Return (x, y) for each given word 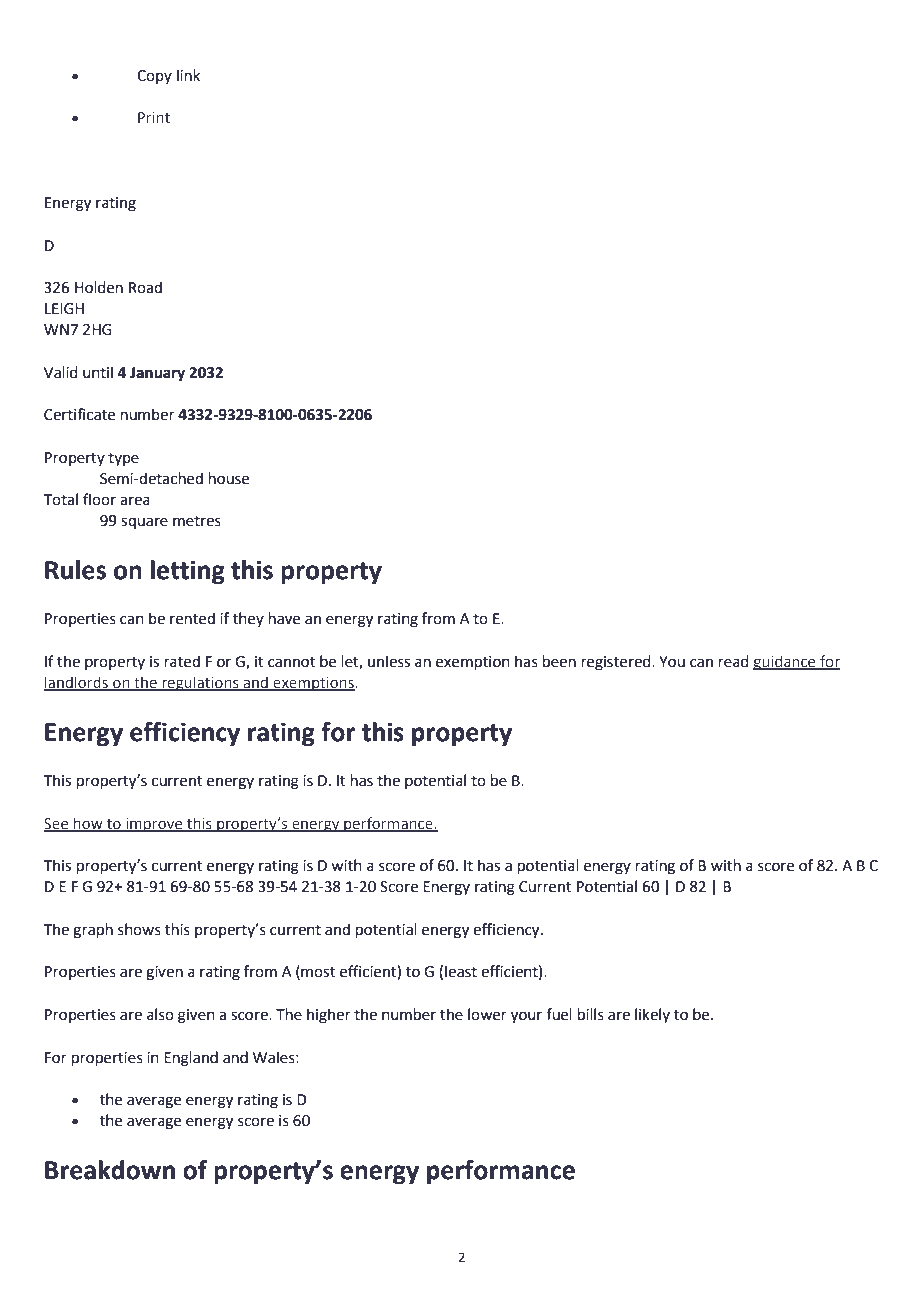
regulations (200, 683)
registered (617, 663)
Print (154, 117)
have (284, 618)
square (144, 523)
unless (389, 661)
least (461, 971)
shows (139, 929)
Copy (154, 77)
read (734, 661)
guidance (785, 662)
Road (145, 287)
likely (652, 1015)
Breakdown (110, 1170)
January (157, 374)
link (188, 75)
